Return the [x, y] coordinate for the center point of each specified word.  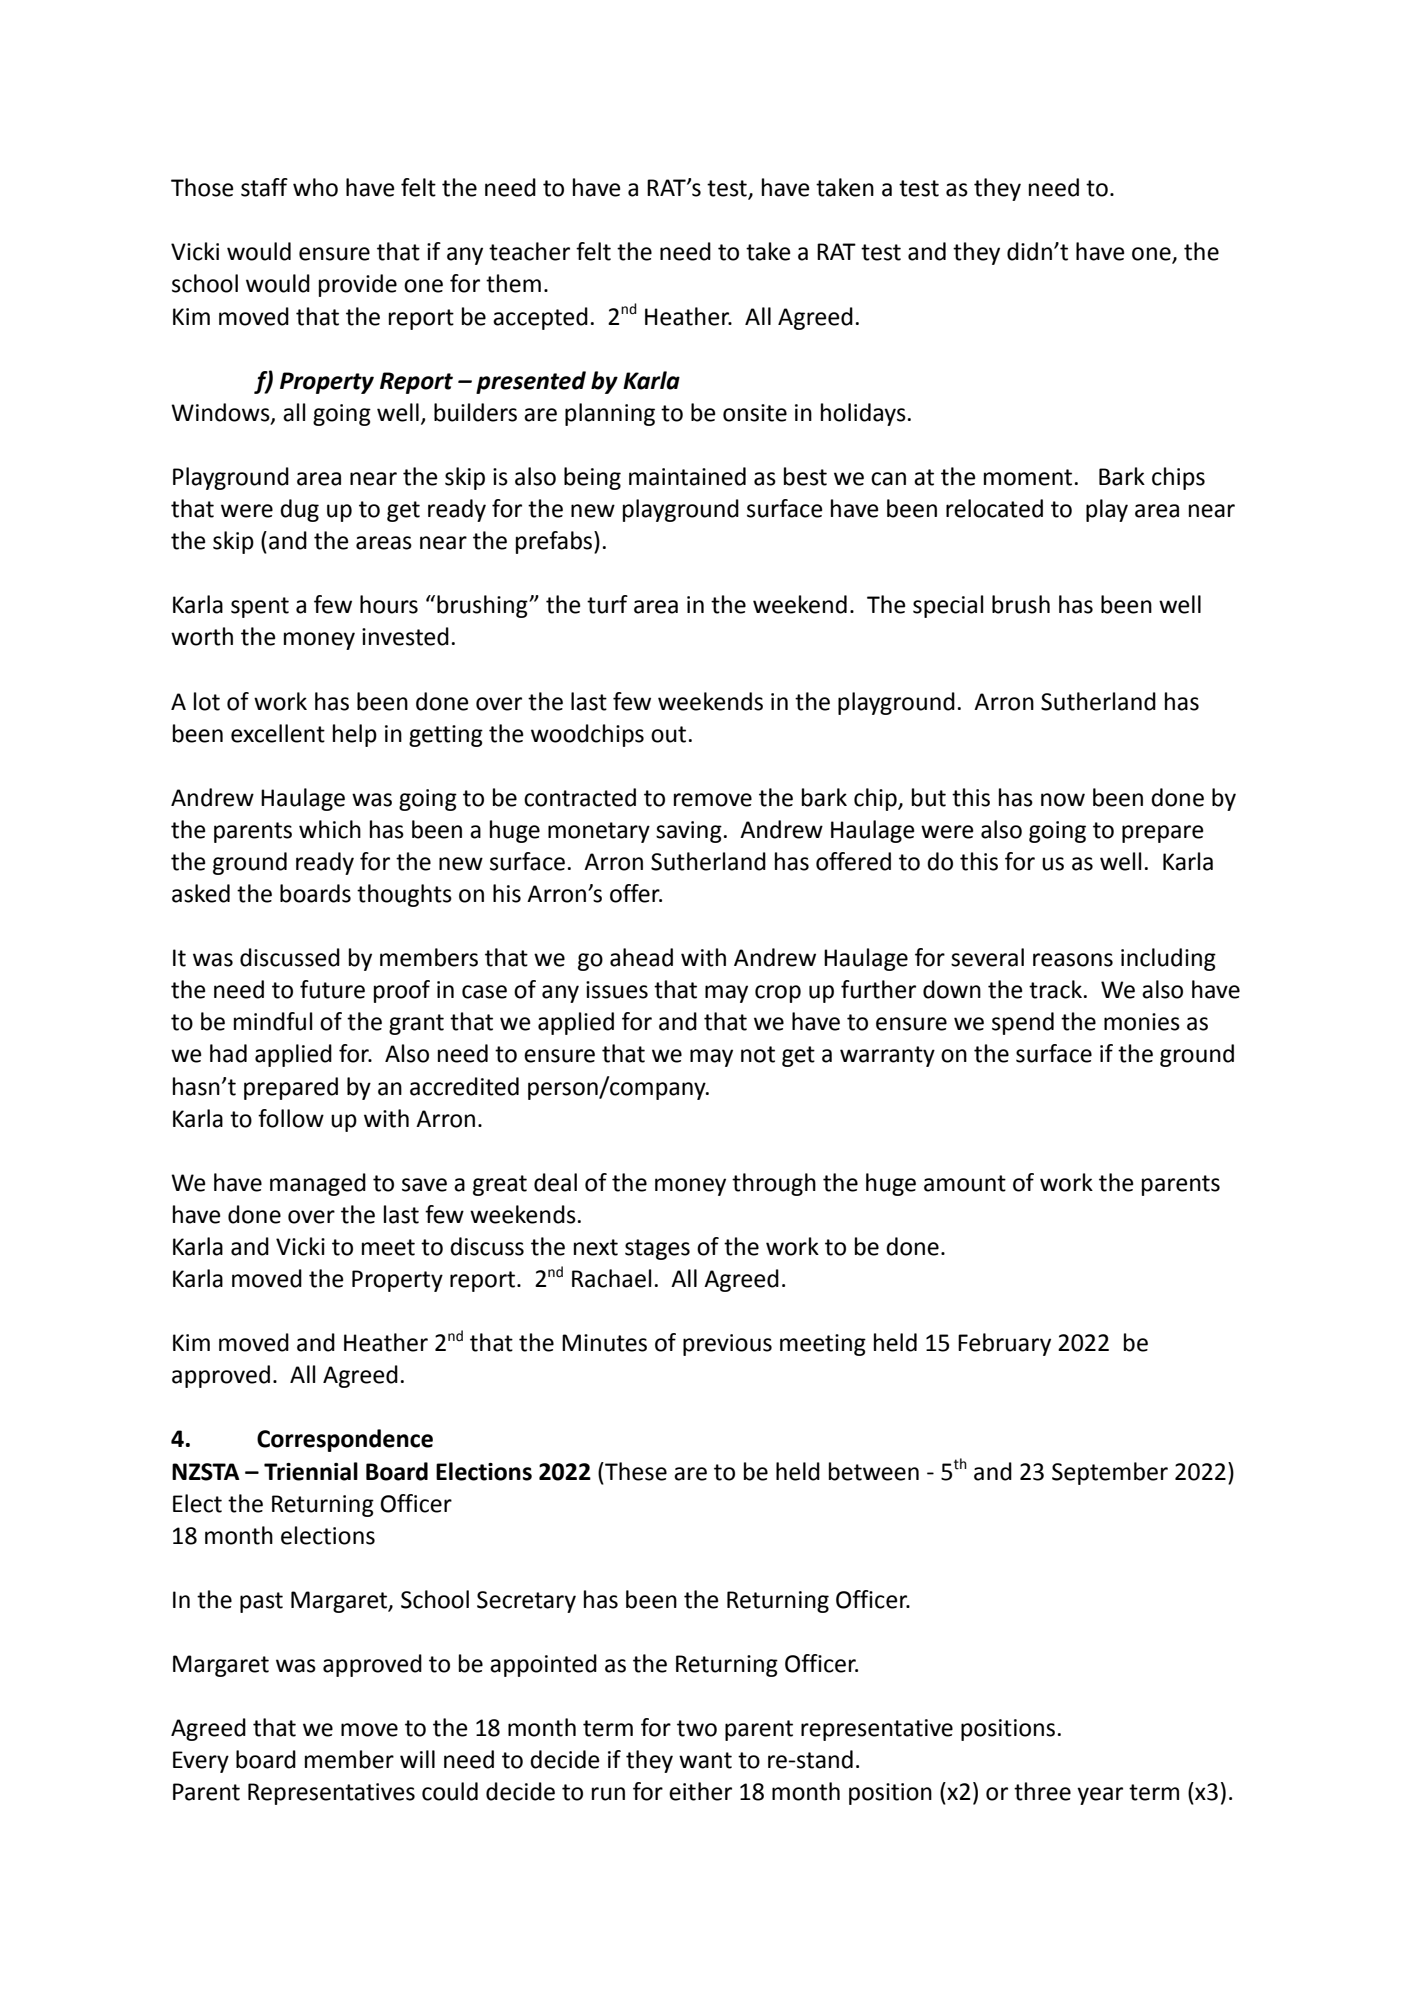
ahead [641, 957]
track [1055, 989]
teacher [529, 251]
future [332, 989]
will [417, 1759]
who [315, 187]
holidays [863, 414]
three [1042, 1791]
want [705, 1760]
